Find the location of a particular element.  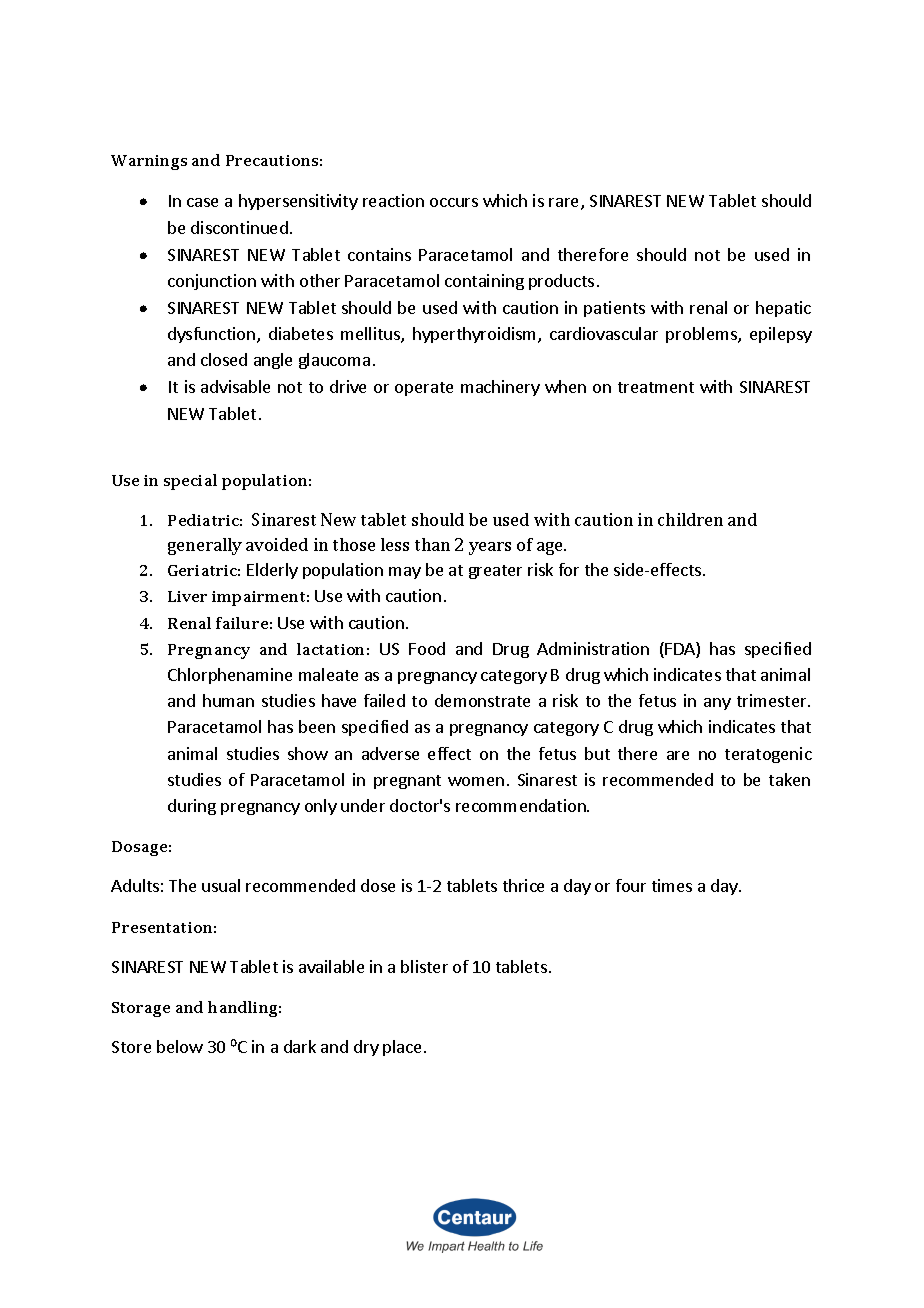

place is located at coordinates (402, 1048).
